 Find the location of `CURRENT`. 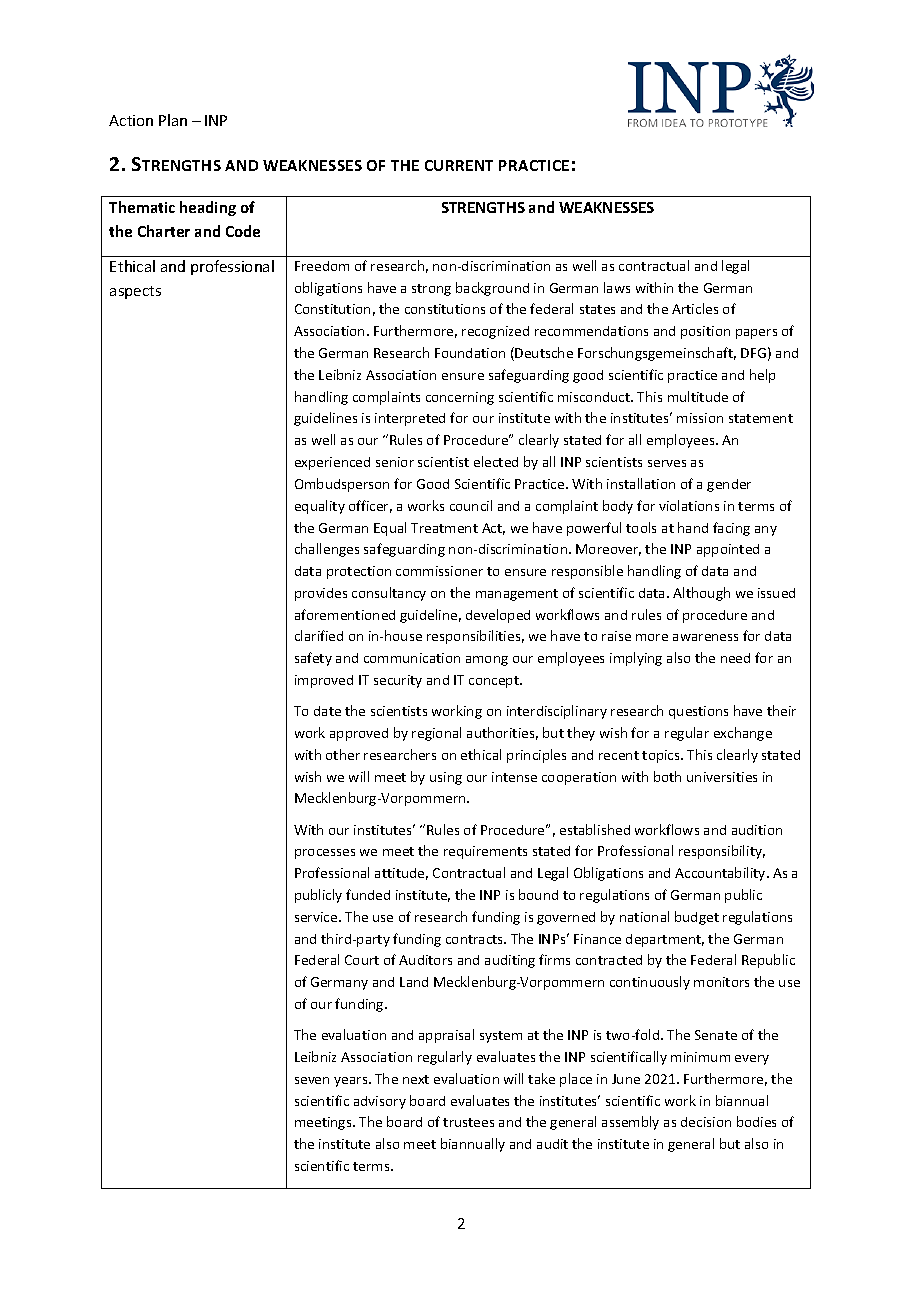

CURRENT is located at coordinates (459, 165).
